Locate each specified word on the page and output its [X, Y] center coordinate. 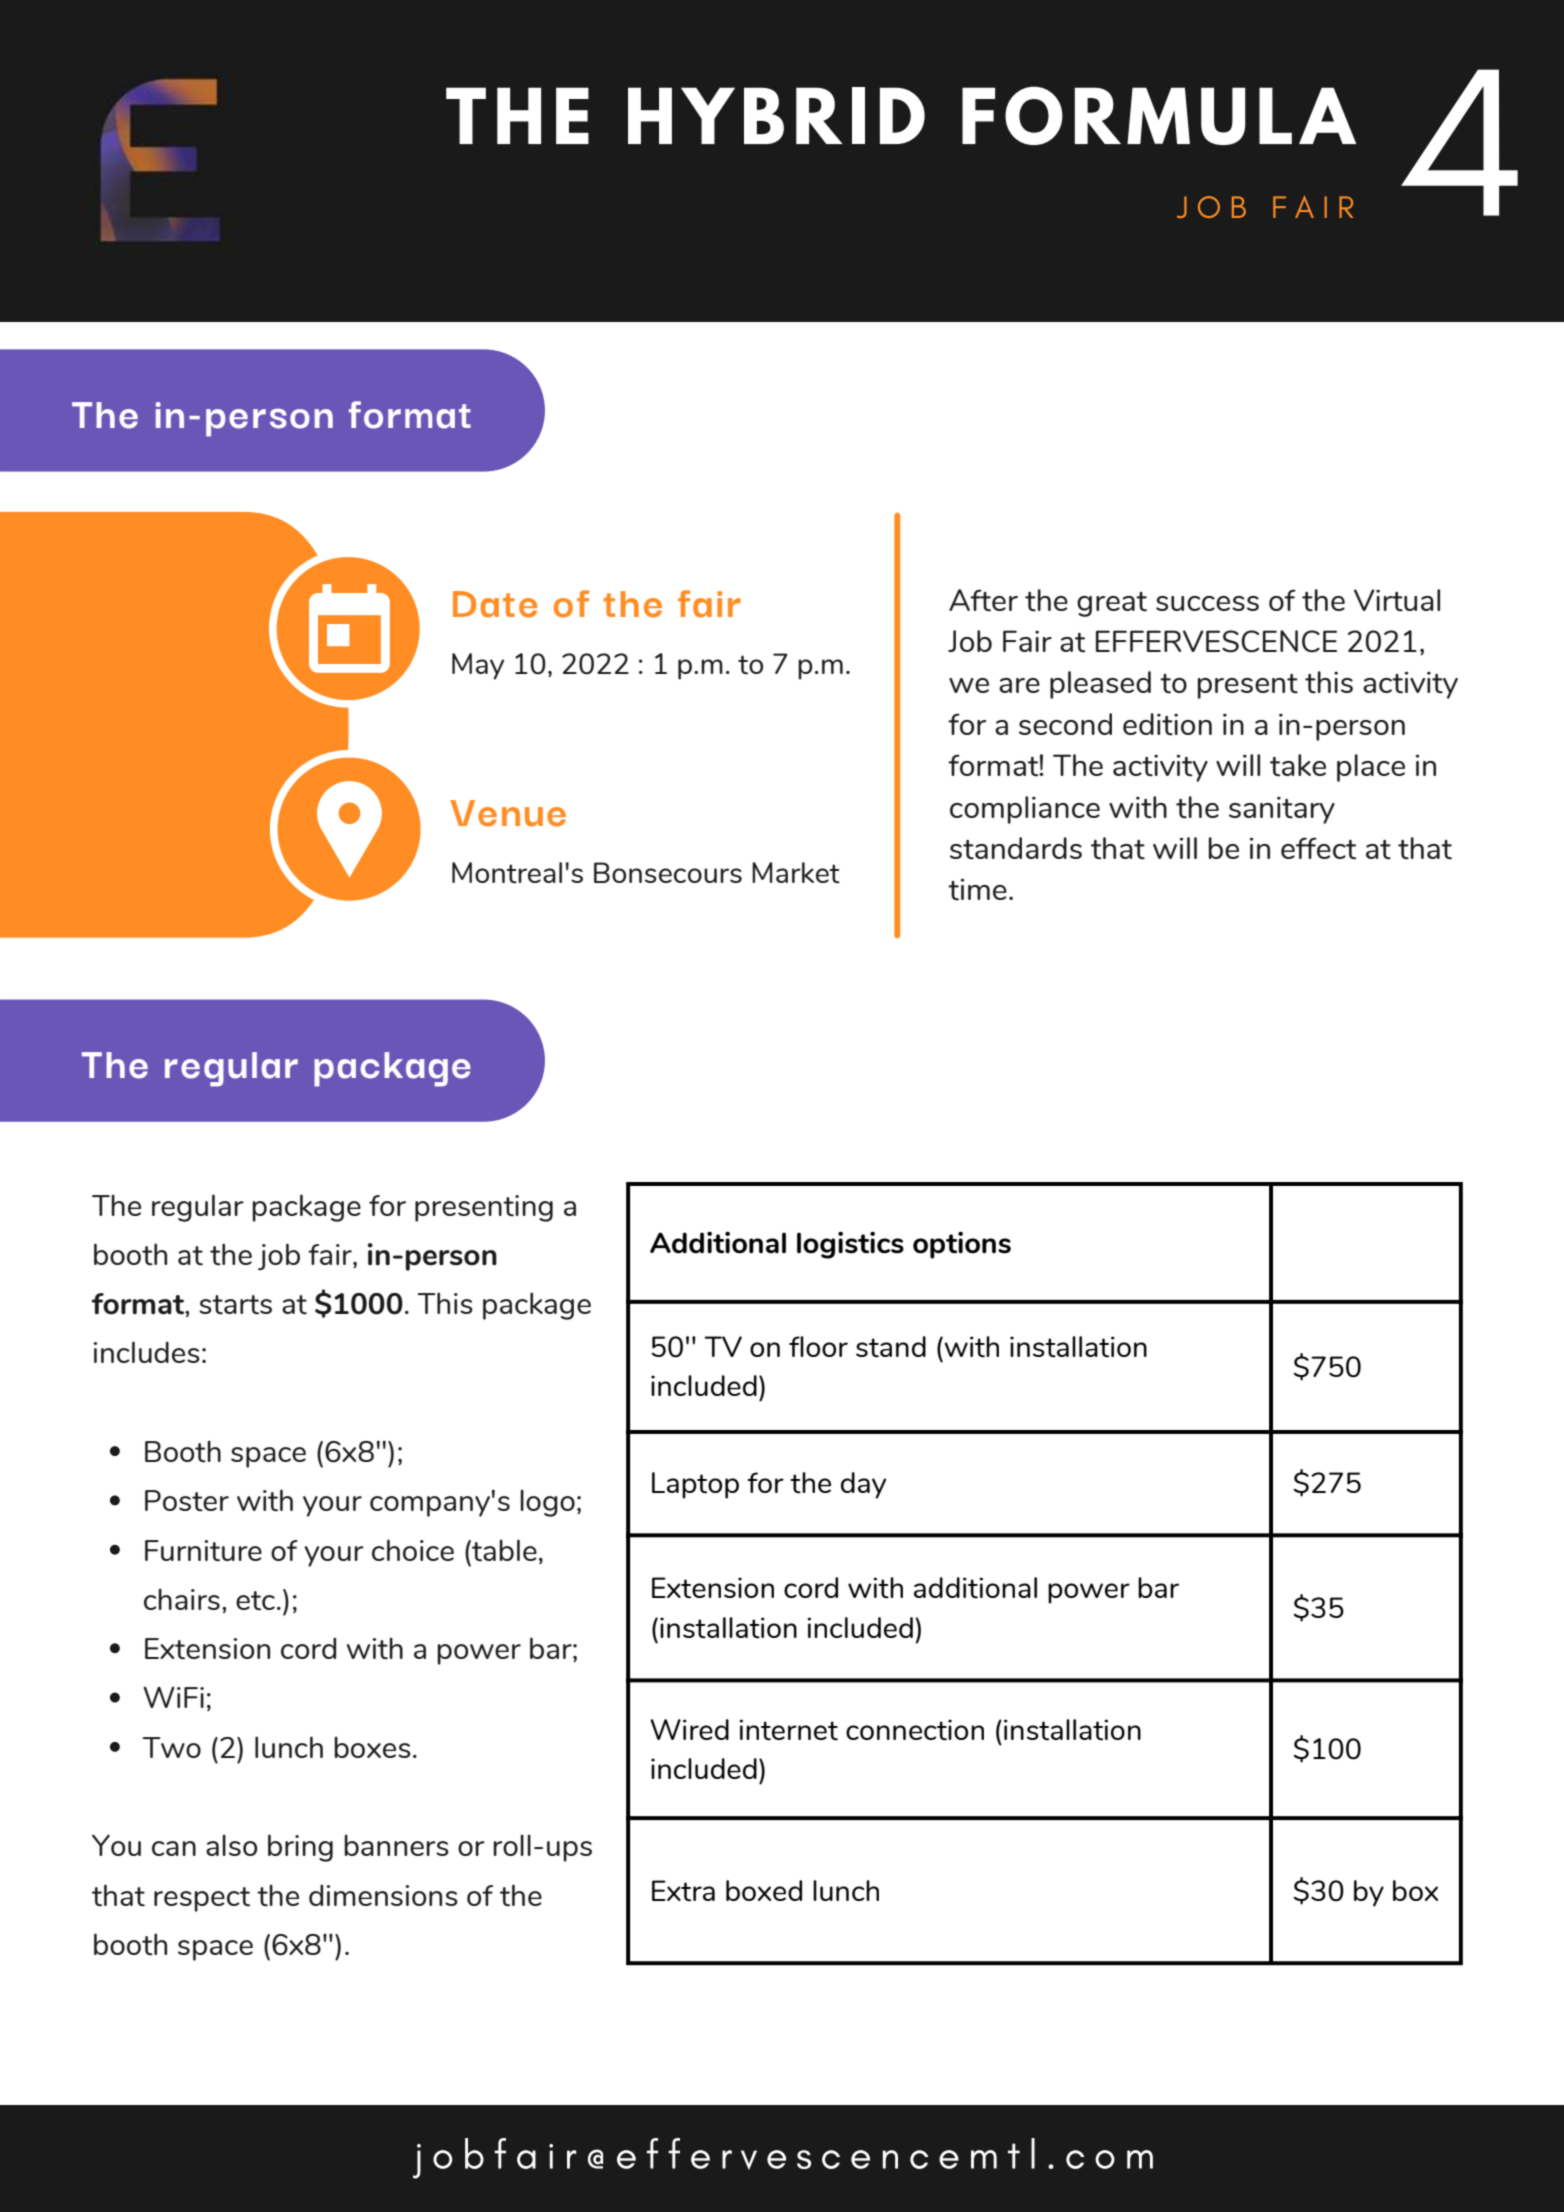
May [478, 666]
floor [818, 1346]
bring [300, 1848]
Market [796, 872]
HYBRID [776, 115]
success [1207, 603]
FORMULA [1159, 115]
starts [235, 1305]
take [1298, 765]
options [962, 1245]
